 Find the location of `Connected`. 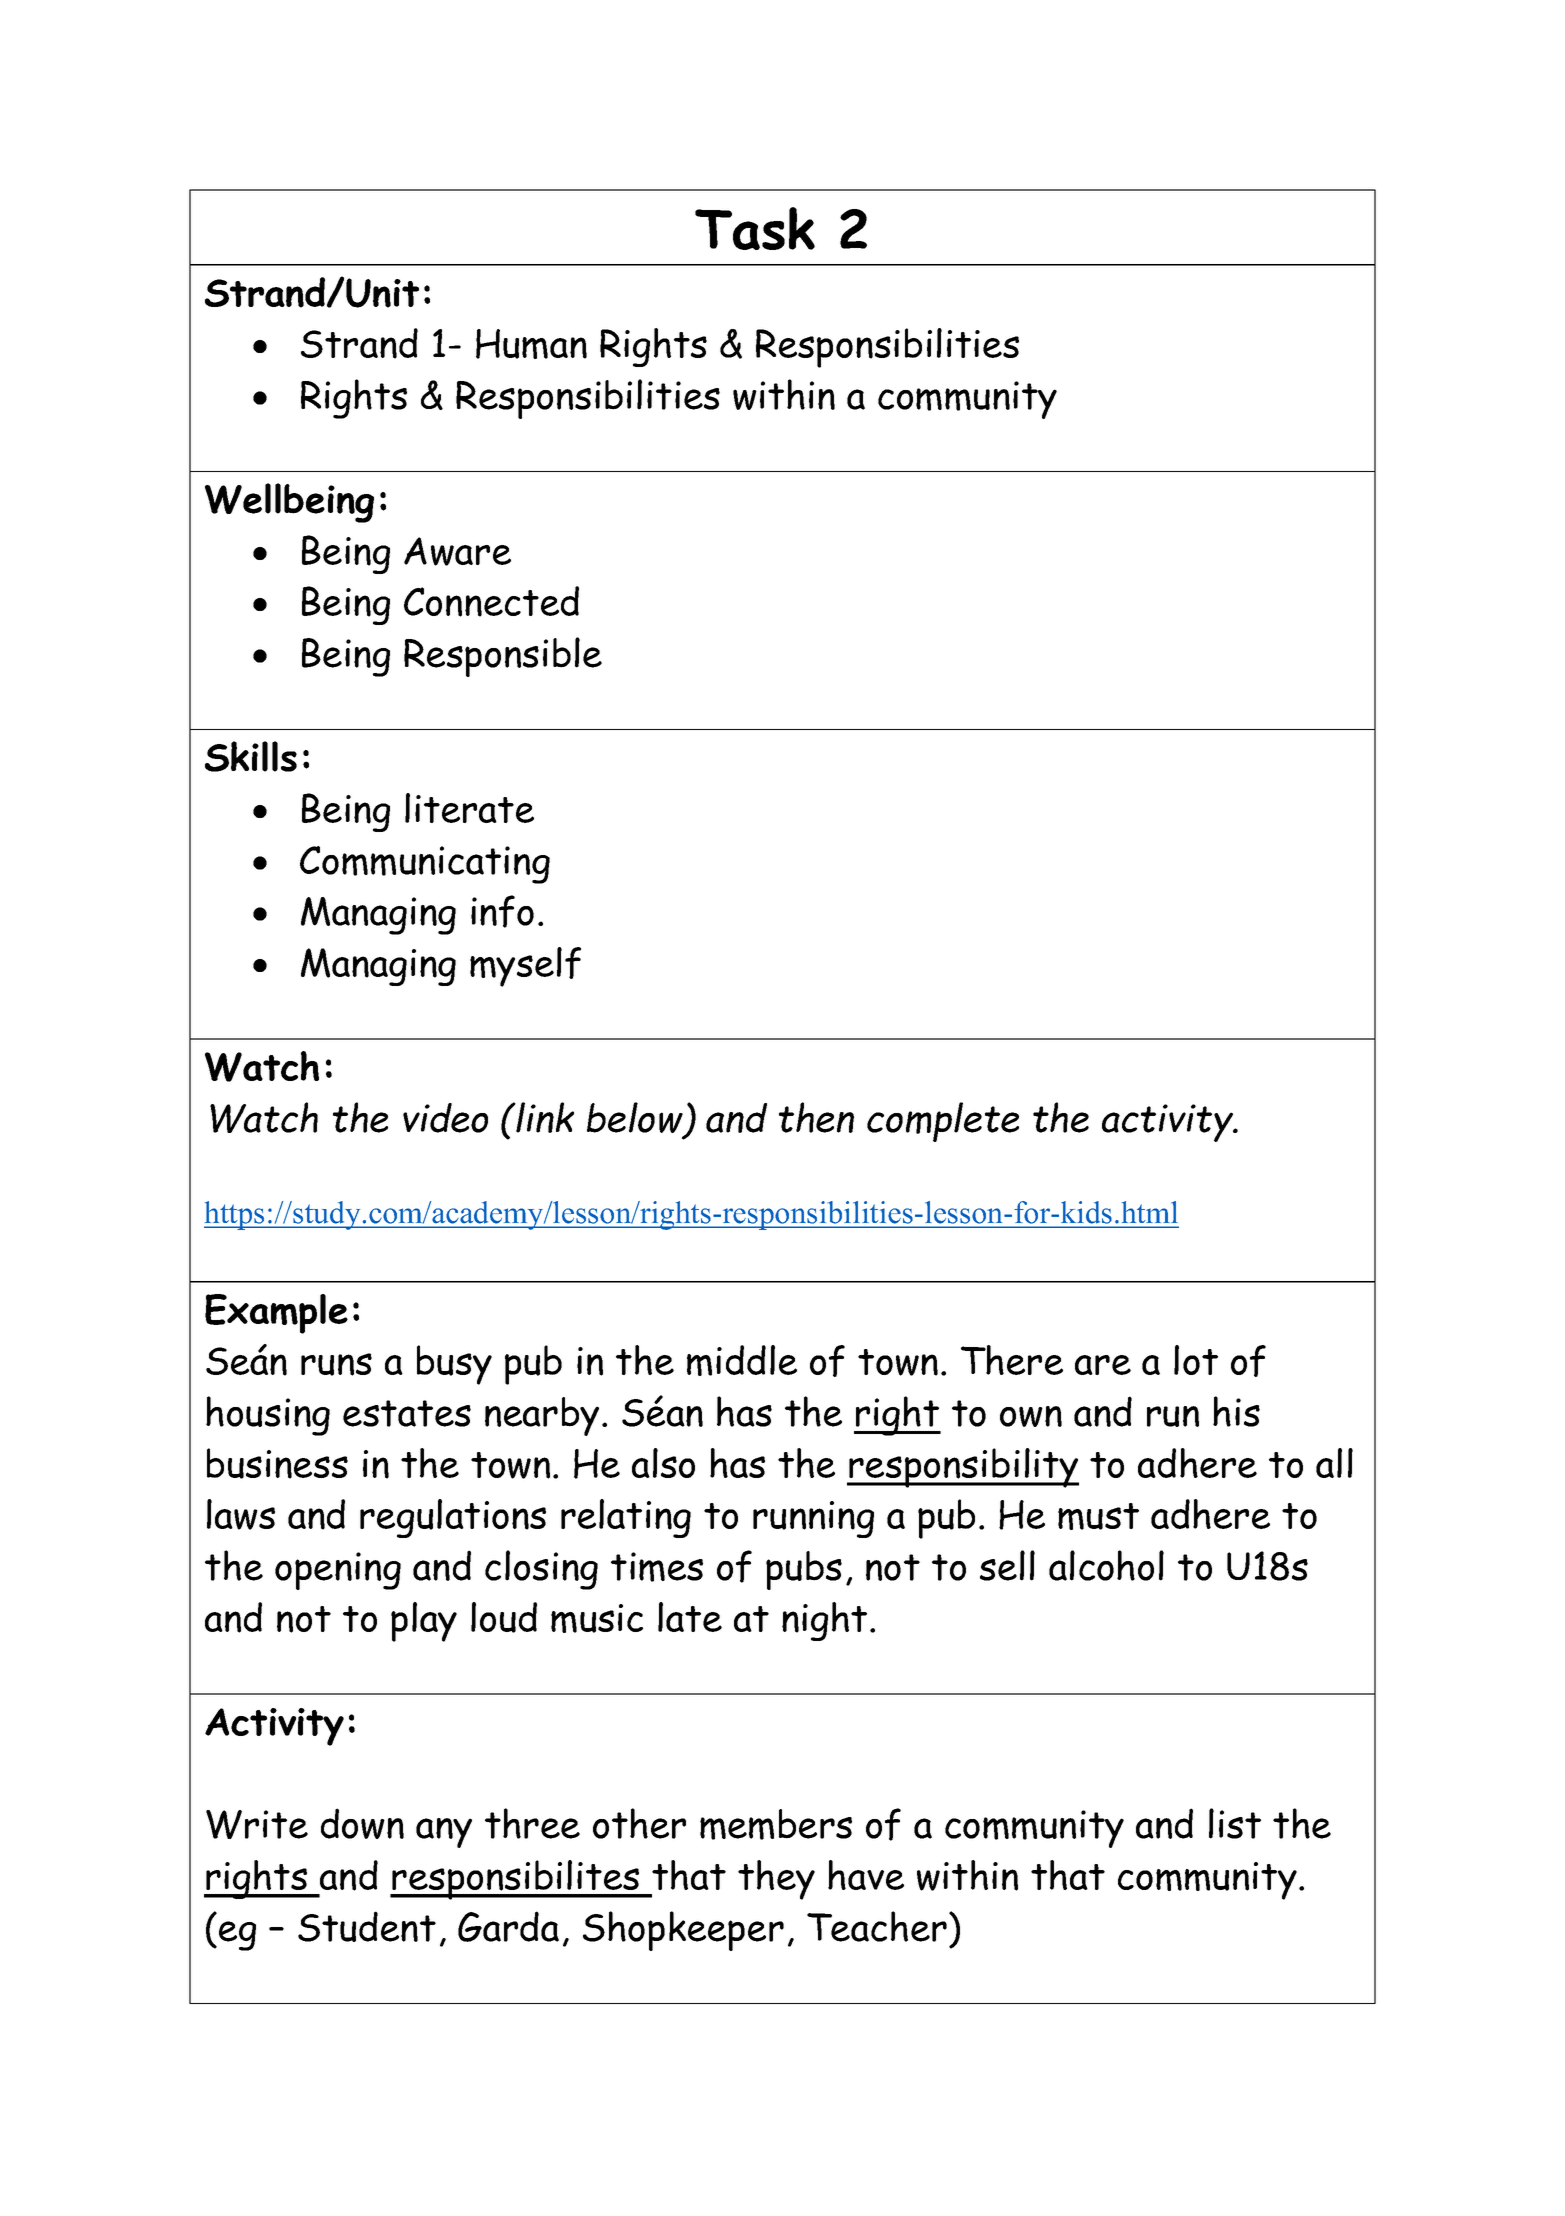

Connected is located at coordinates (491, 601).
